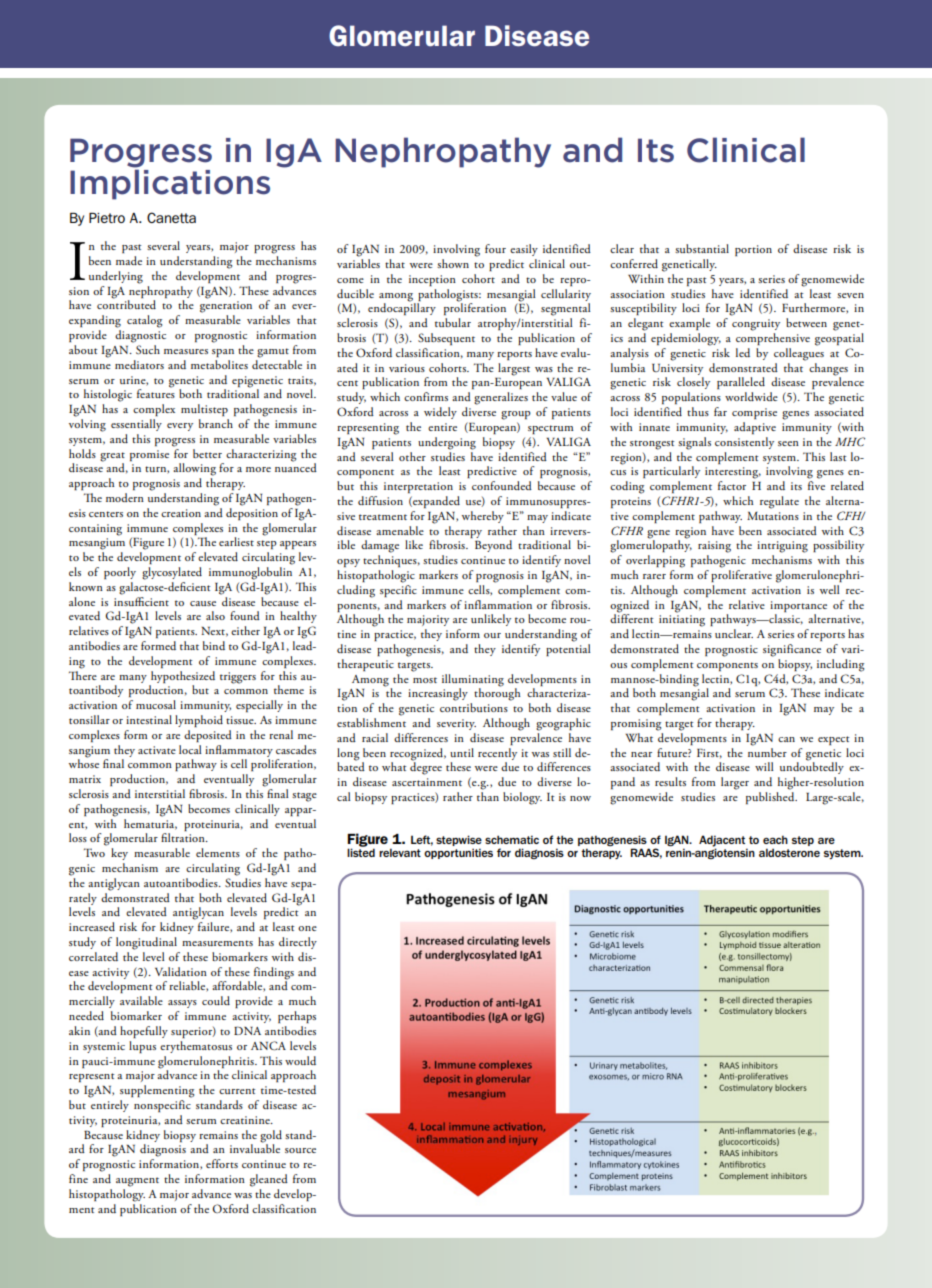 The image size is (932, 1288). I want to click on made, so click(129, 260).
